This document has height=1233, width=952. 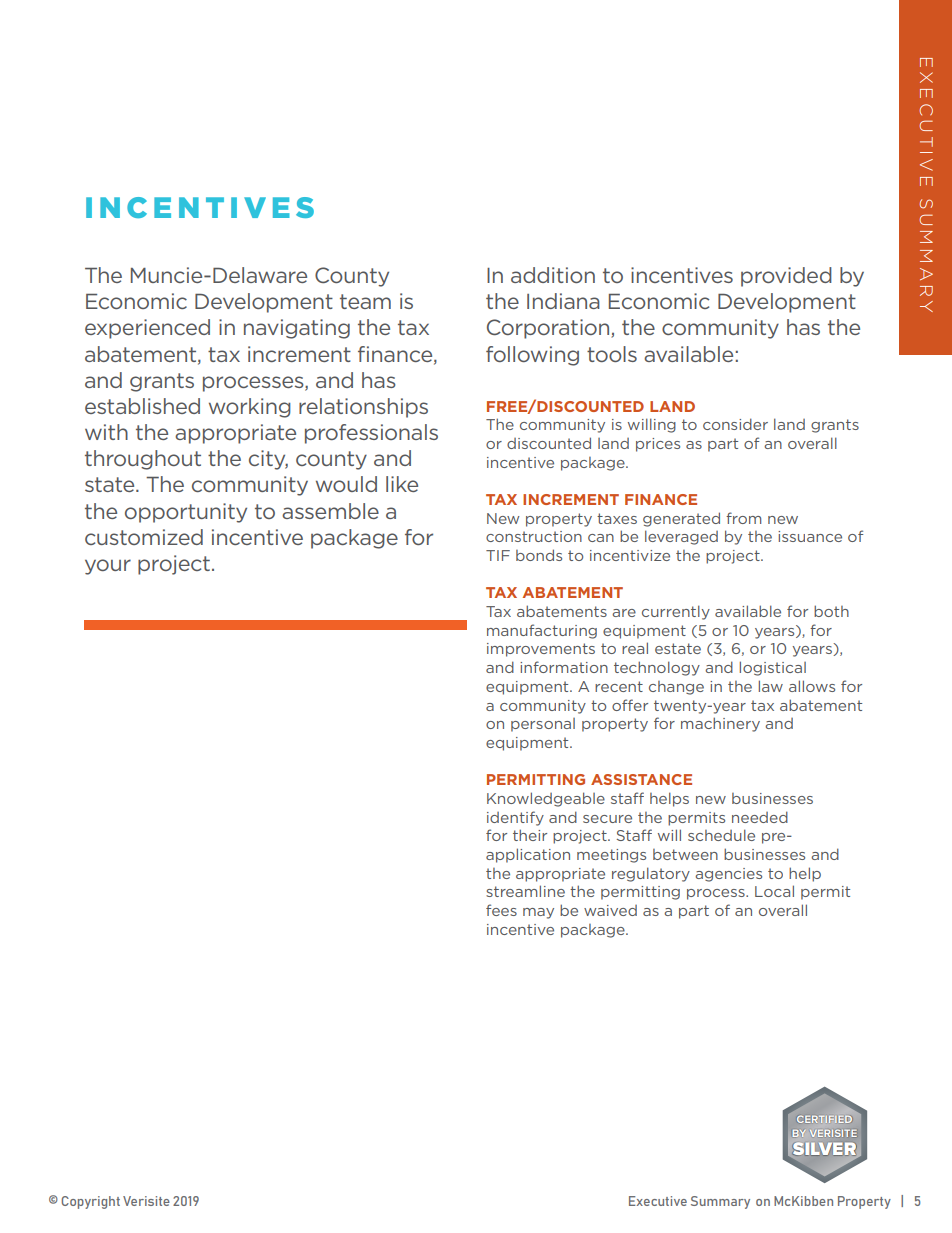 What do you see at coordinates (539, 555) in the document?
I see `bonds` at bounding box center [539, 555].
